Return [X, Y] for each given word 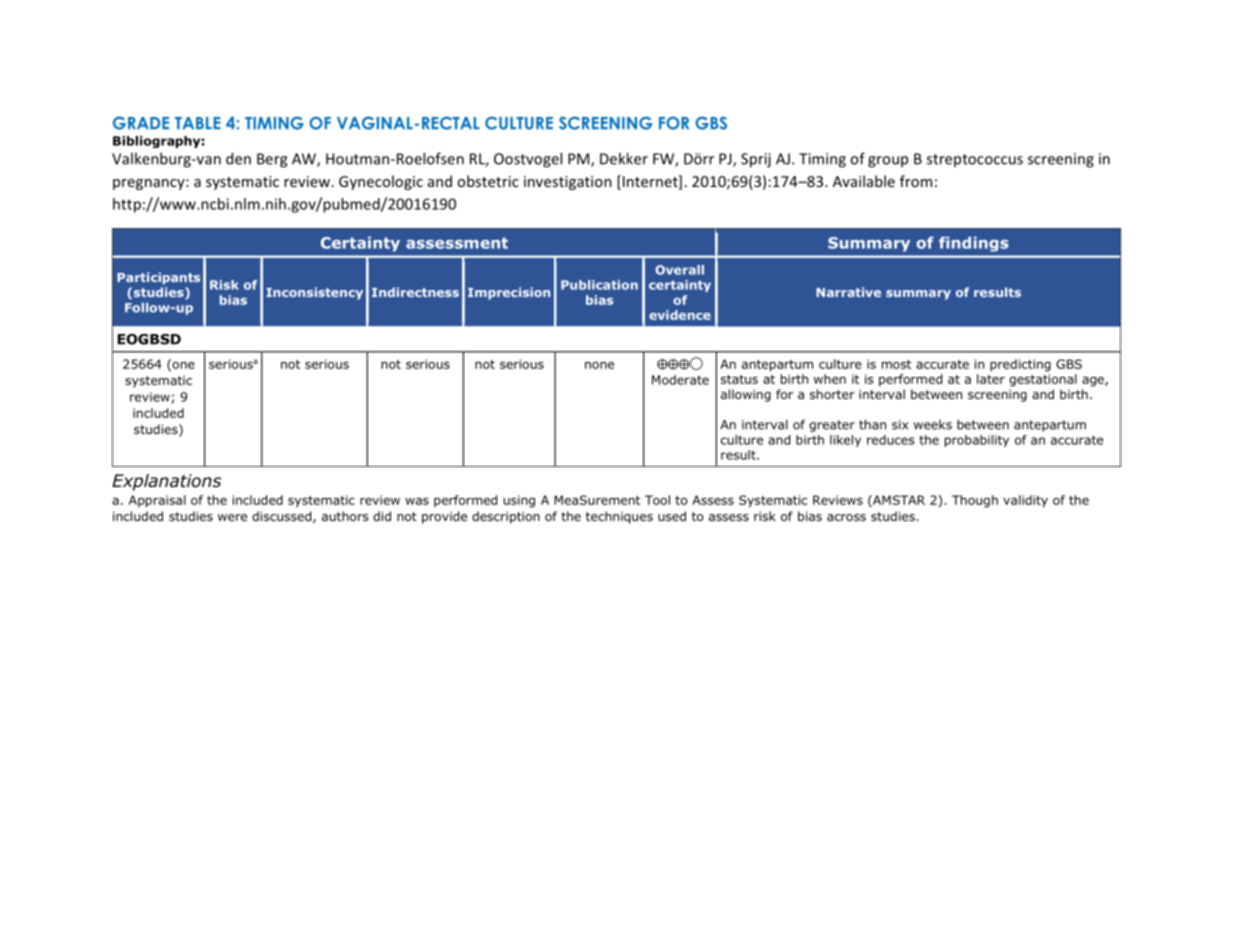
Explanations [166, 482]
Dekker [624, 158]
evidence [680, 315]
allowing [746, 395]
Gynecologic [381, 182]
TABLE [198, 123]
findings [974, 244]
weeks [933, 425]
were [232, 517]
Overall [679, 270]
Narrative [848, 292]
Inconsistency [314, 293]
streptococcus [975, 160]
